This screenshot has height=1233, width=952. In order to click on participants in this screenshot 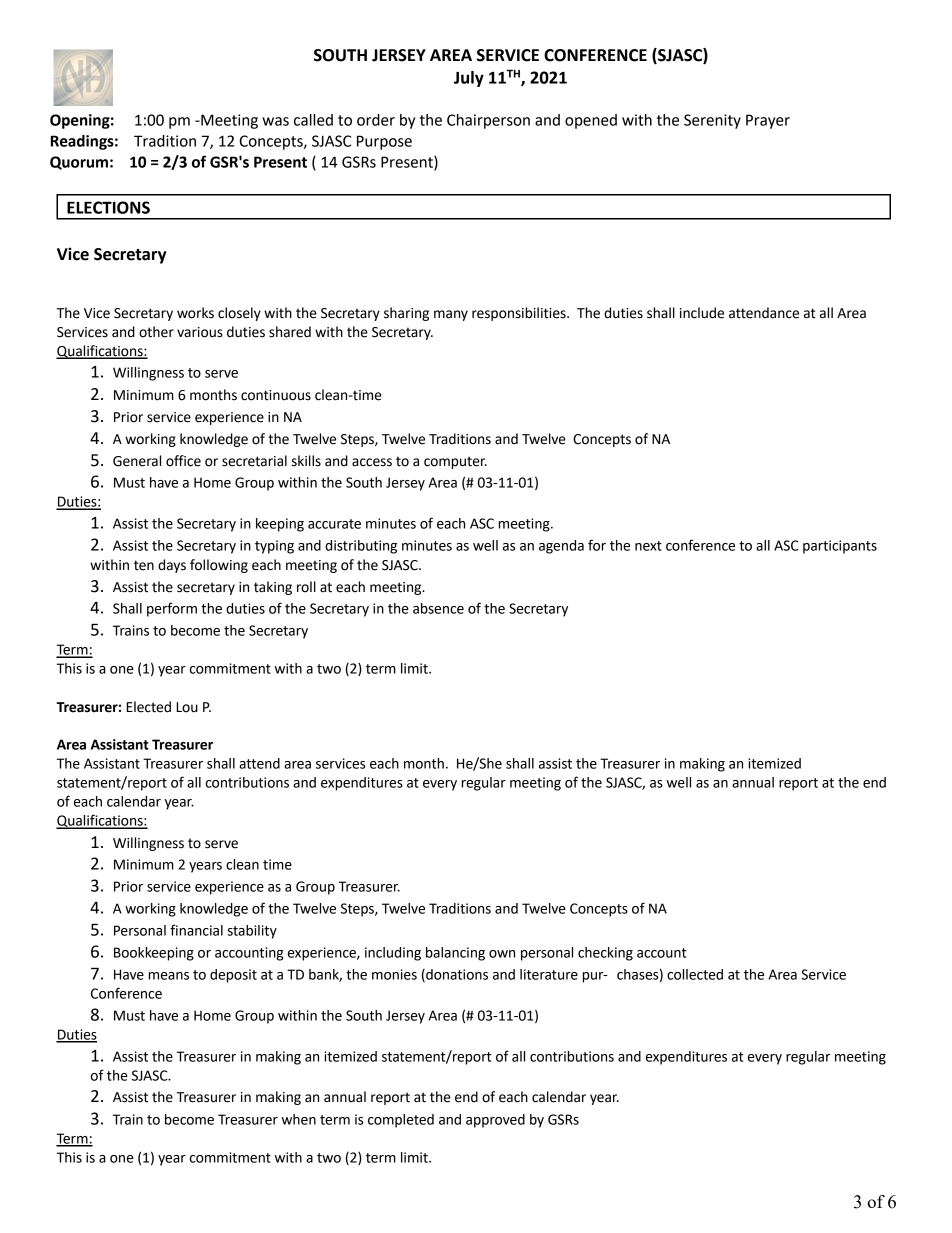, I will do `click(840, 547)`.
